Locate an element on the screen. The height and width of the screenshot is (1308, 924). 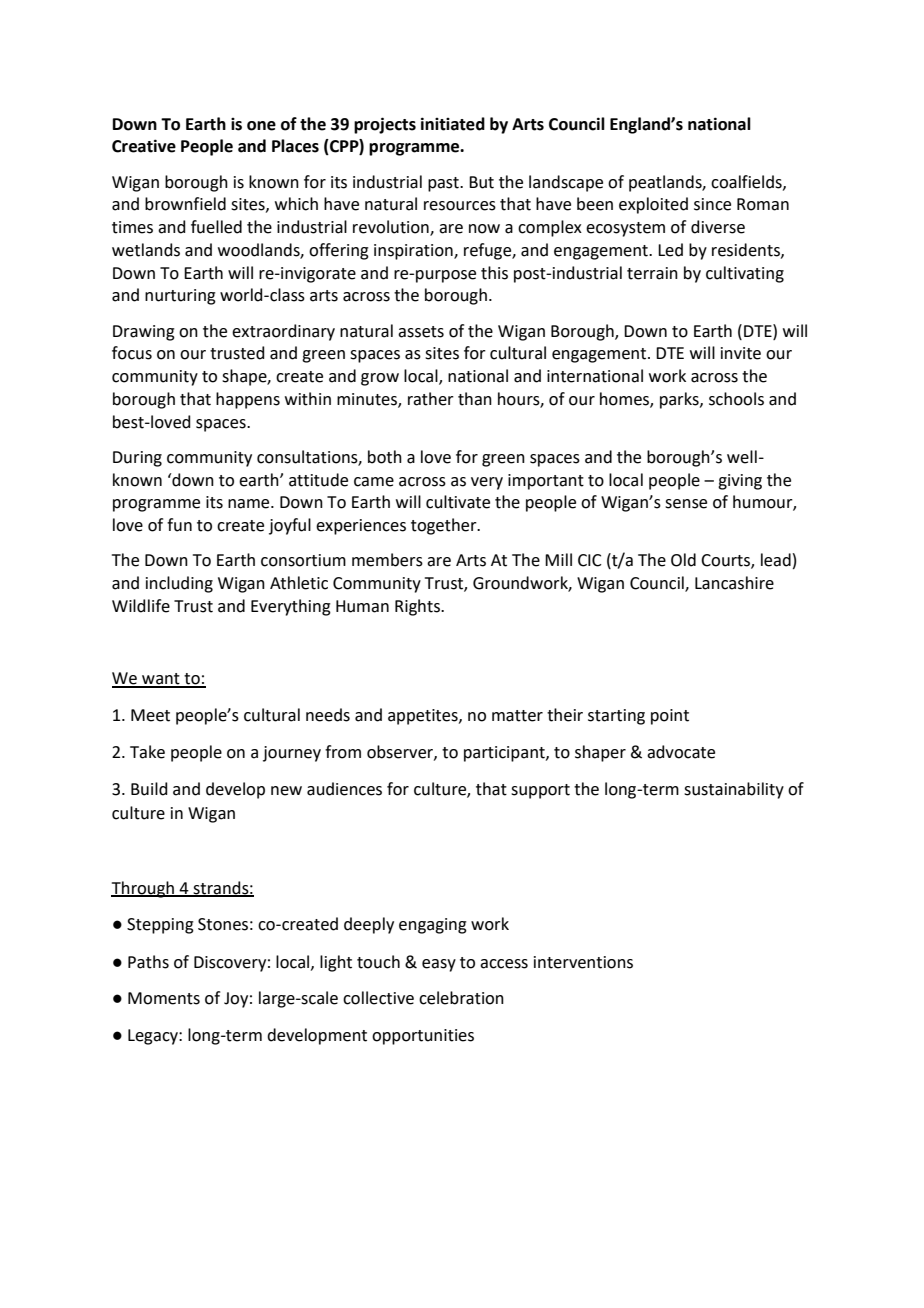
Moments is located at coordinates (164, 998).
